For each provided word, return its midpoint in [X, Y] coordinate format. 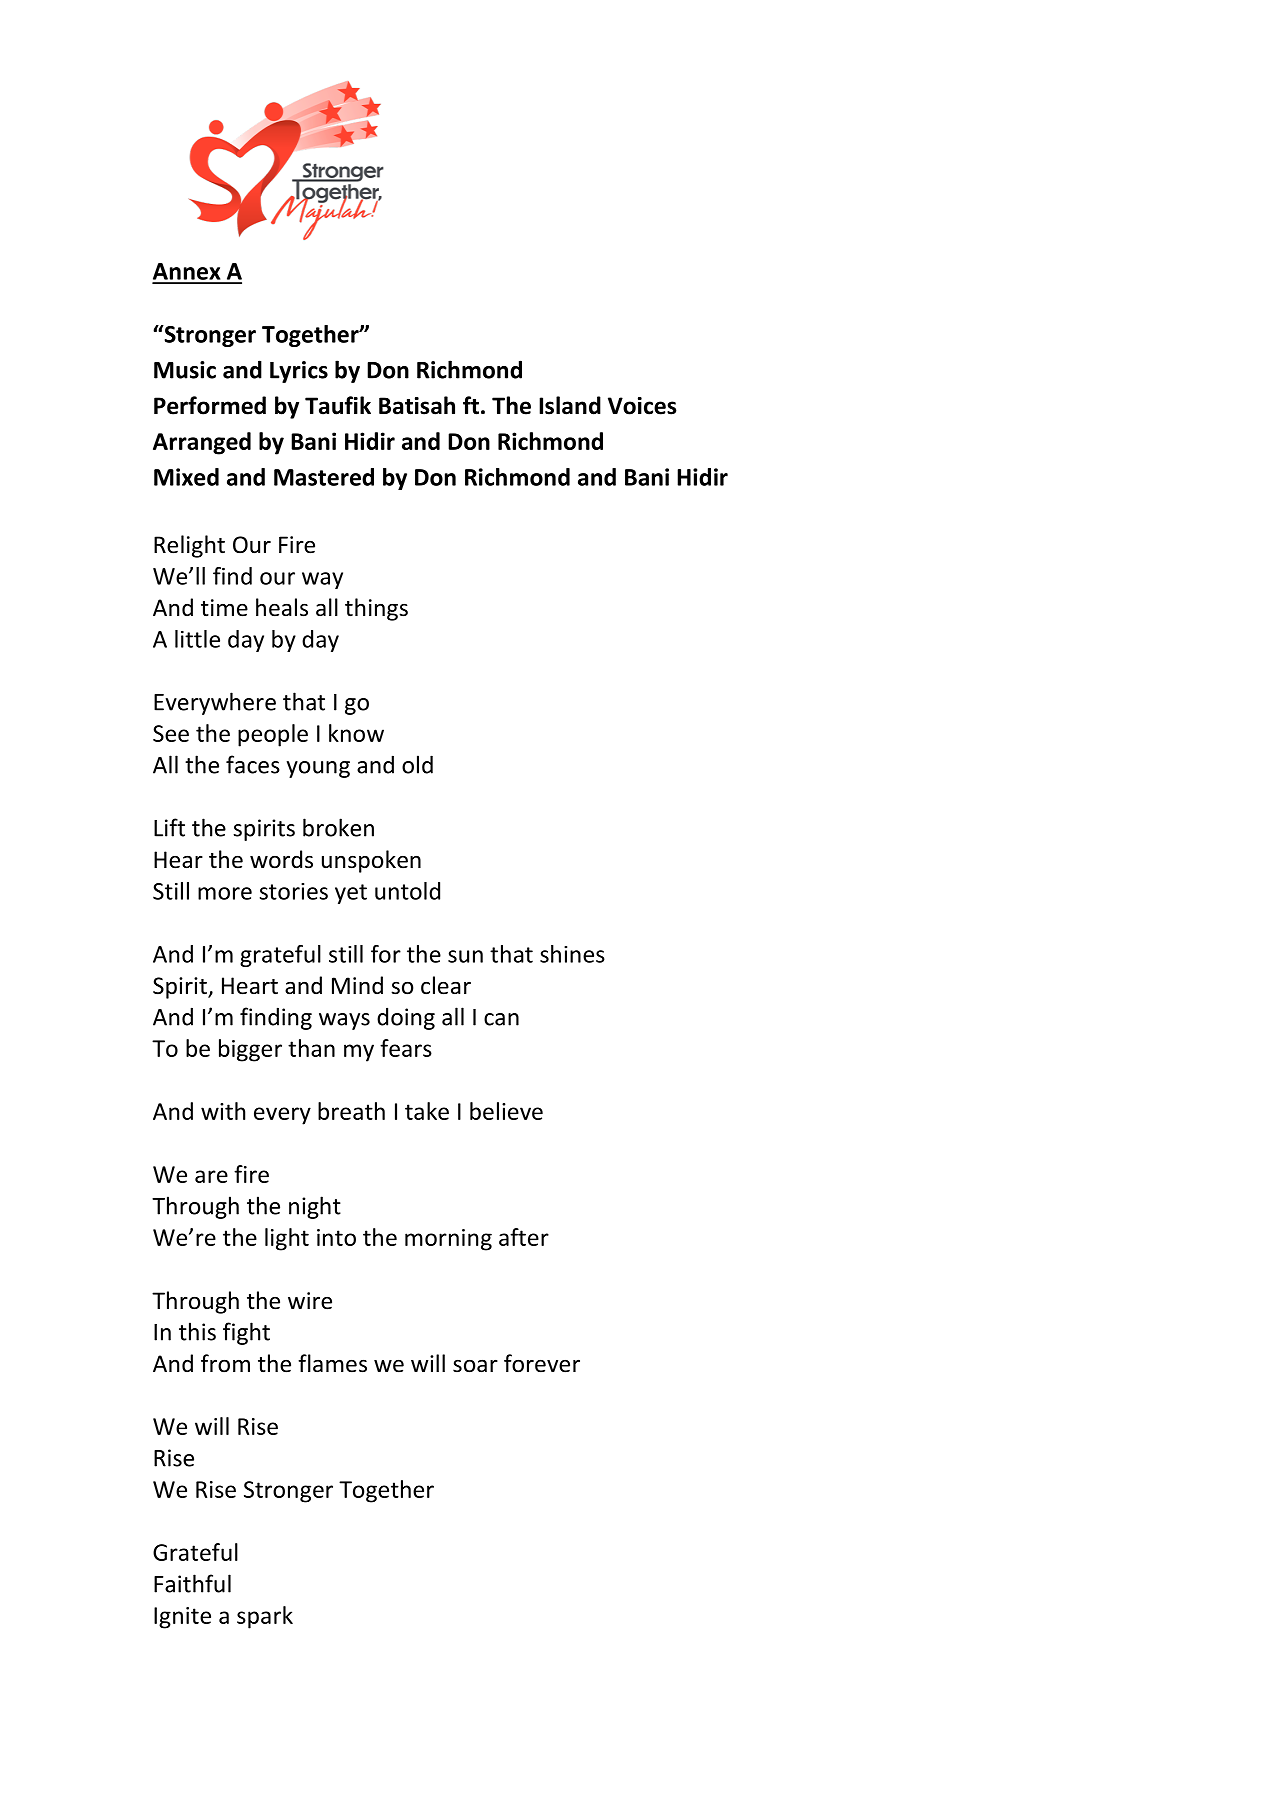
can [501, 1019]
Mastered [324, 477]
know [356, 733]
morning [448, 1240]
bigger [250, 1050]
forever [542, 1363]
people [273, 735]
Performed [210, 405]
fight [246, 1333]
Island [570, 405]
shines [572, 954]
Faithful [192, 1583]
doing [406, 1018]
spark [265, 1617]
